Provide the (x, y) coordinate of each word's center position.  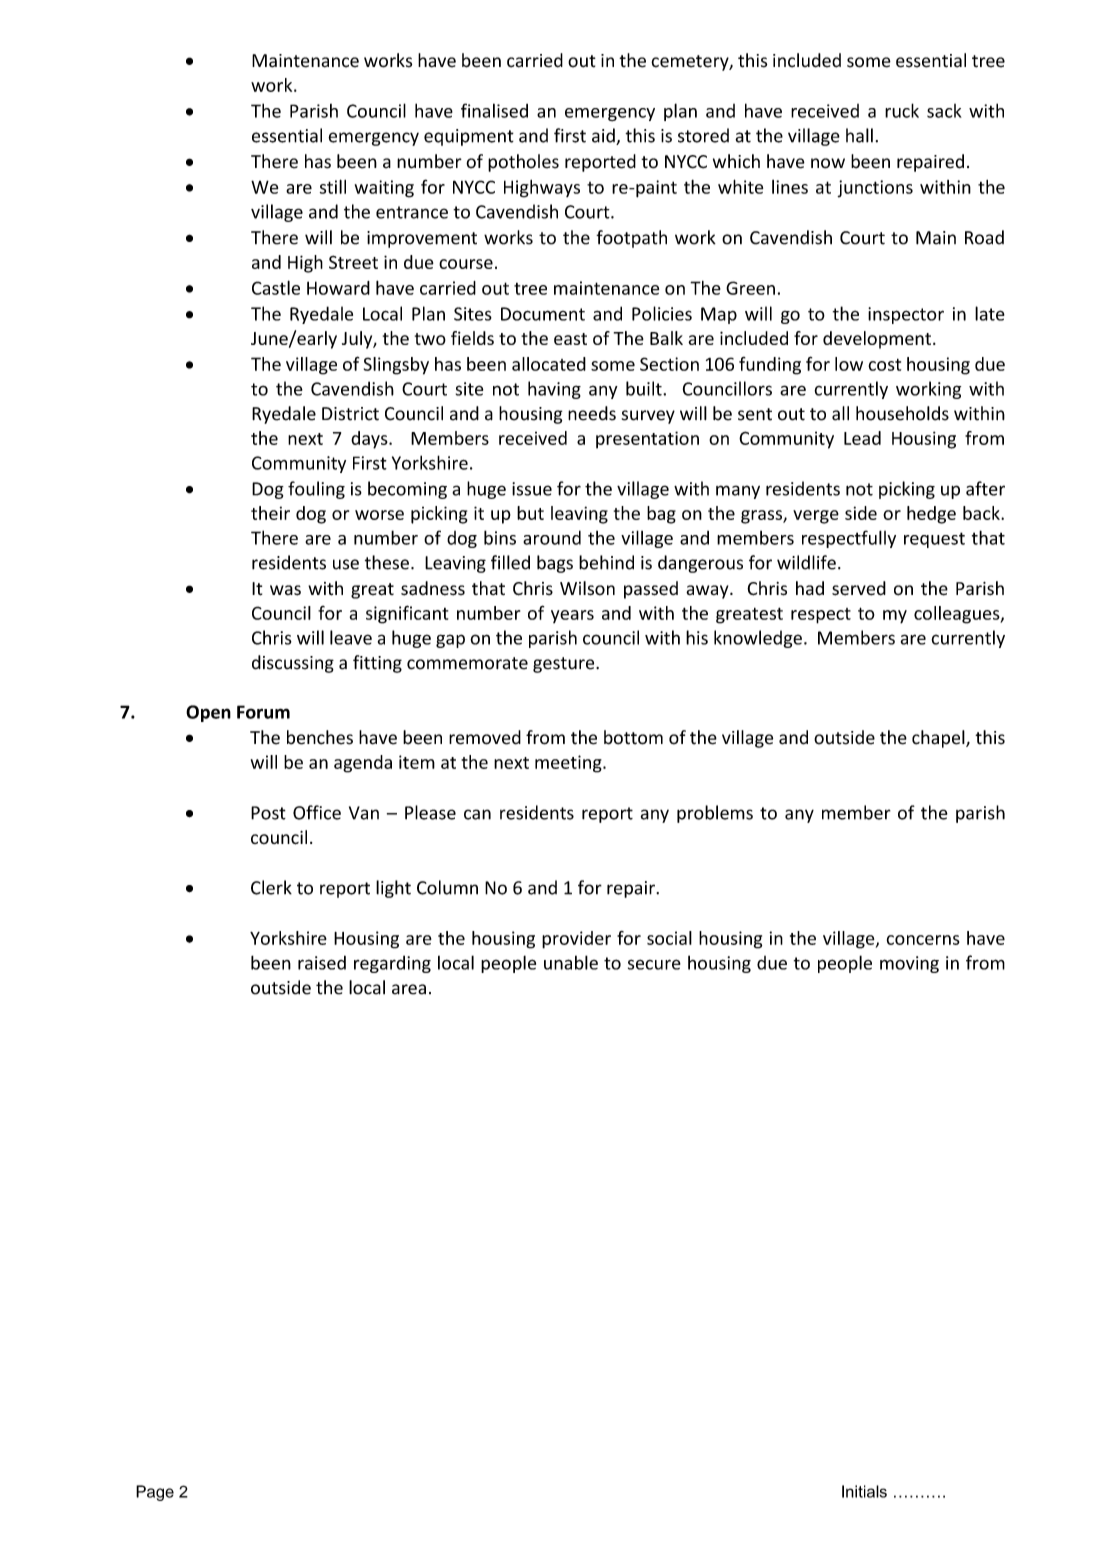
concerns (923, 940)
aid (604, 136)
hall (859, 135)
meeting (569, 764)
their (270, 513)
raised (322, 962)
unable (571, 962)
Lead (862, 438)
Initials (864, 1491)
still (333, 186)
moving (909, 964)
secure (654, 964)
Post (268, 813)
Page (155, 1493)
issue (532, 489)
